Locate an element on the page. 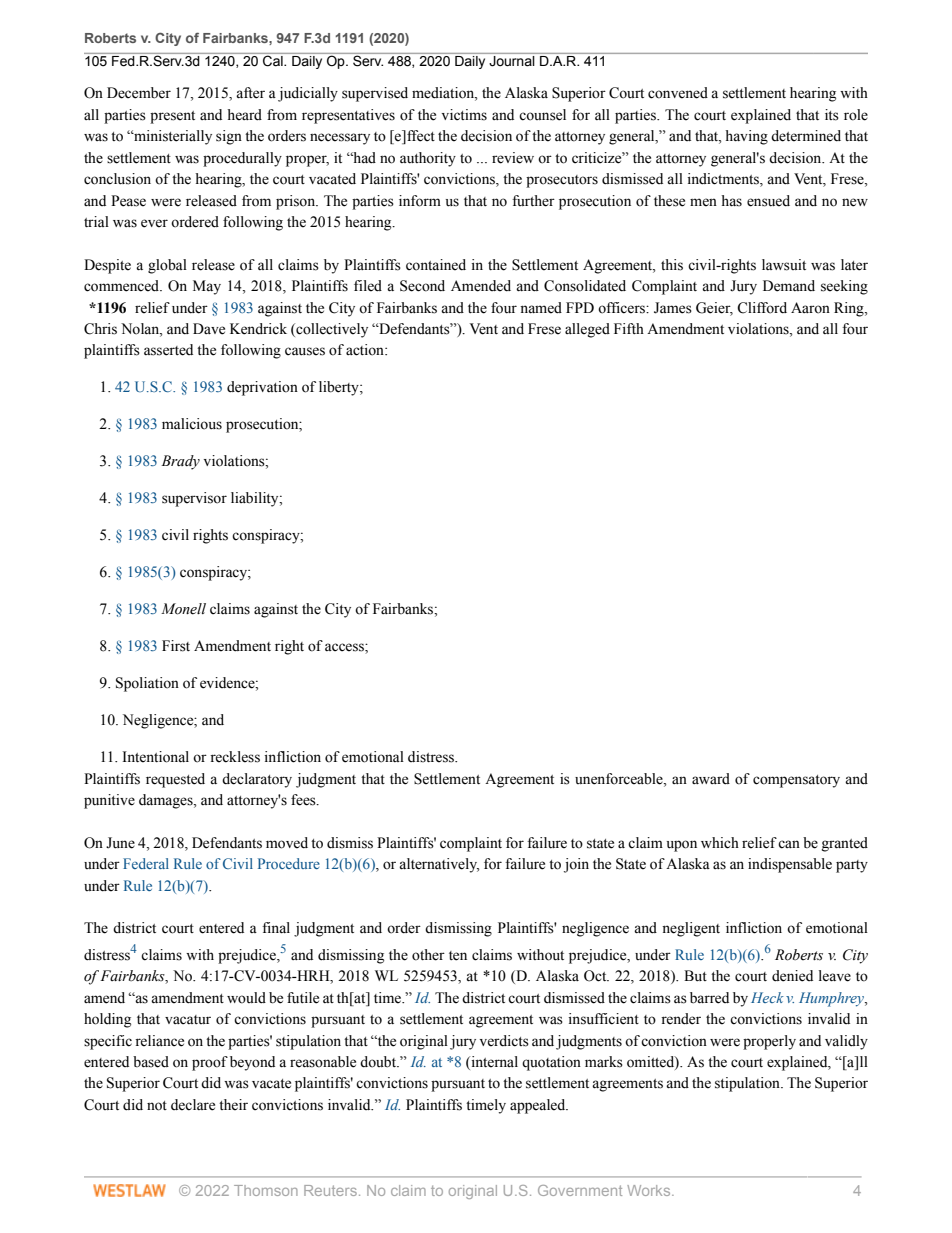  victims is located at coordinates (464, 115).
